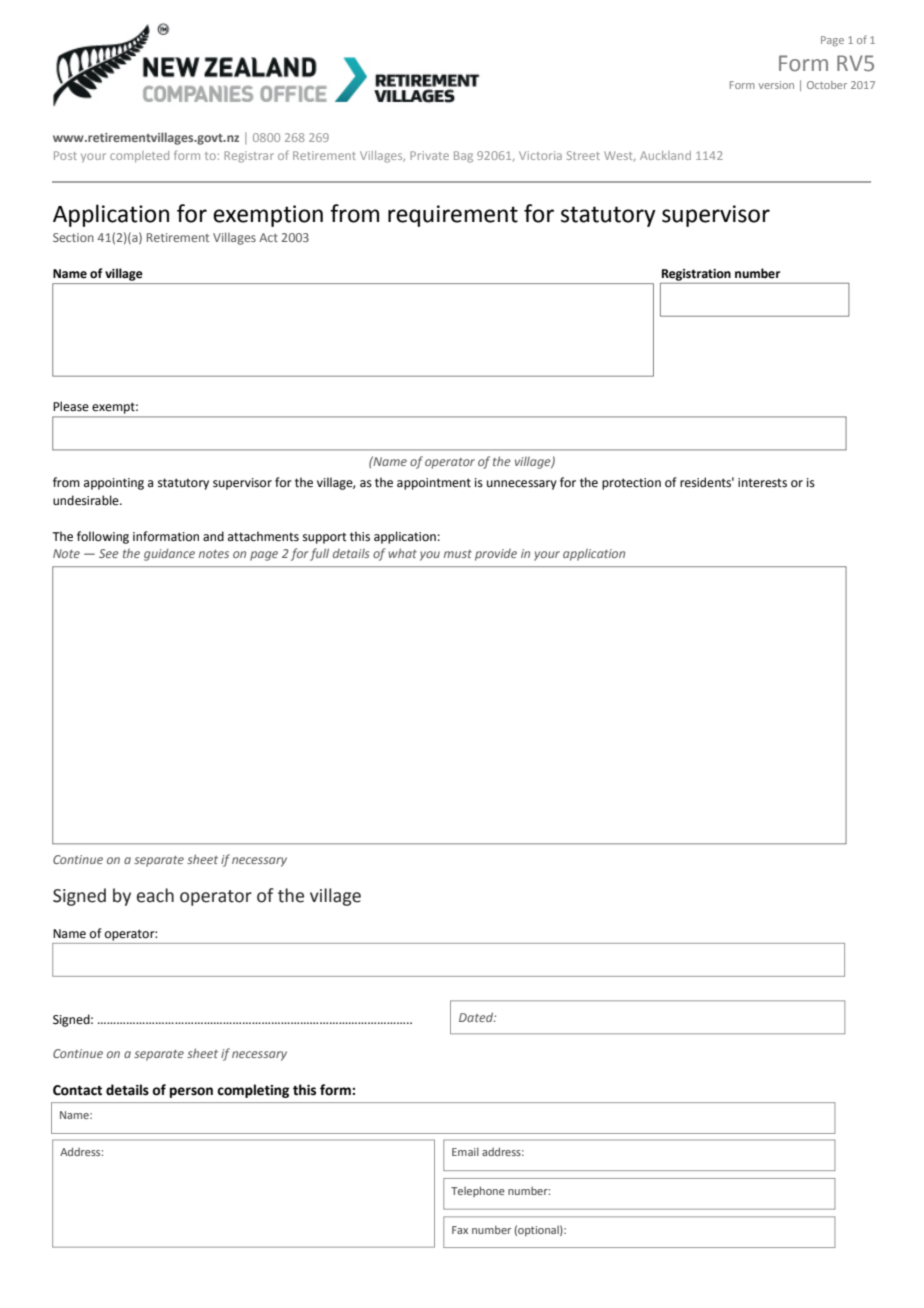 The image size is (924, 1308). I want to click on Telephone, so click(478, 1191).
